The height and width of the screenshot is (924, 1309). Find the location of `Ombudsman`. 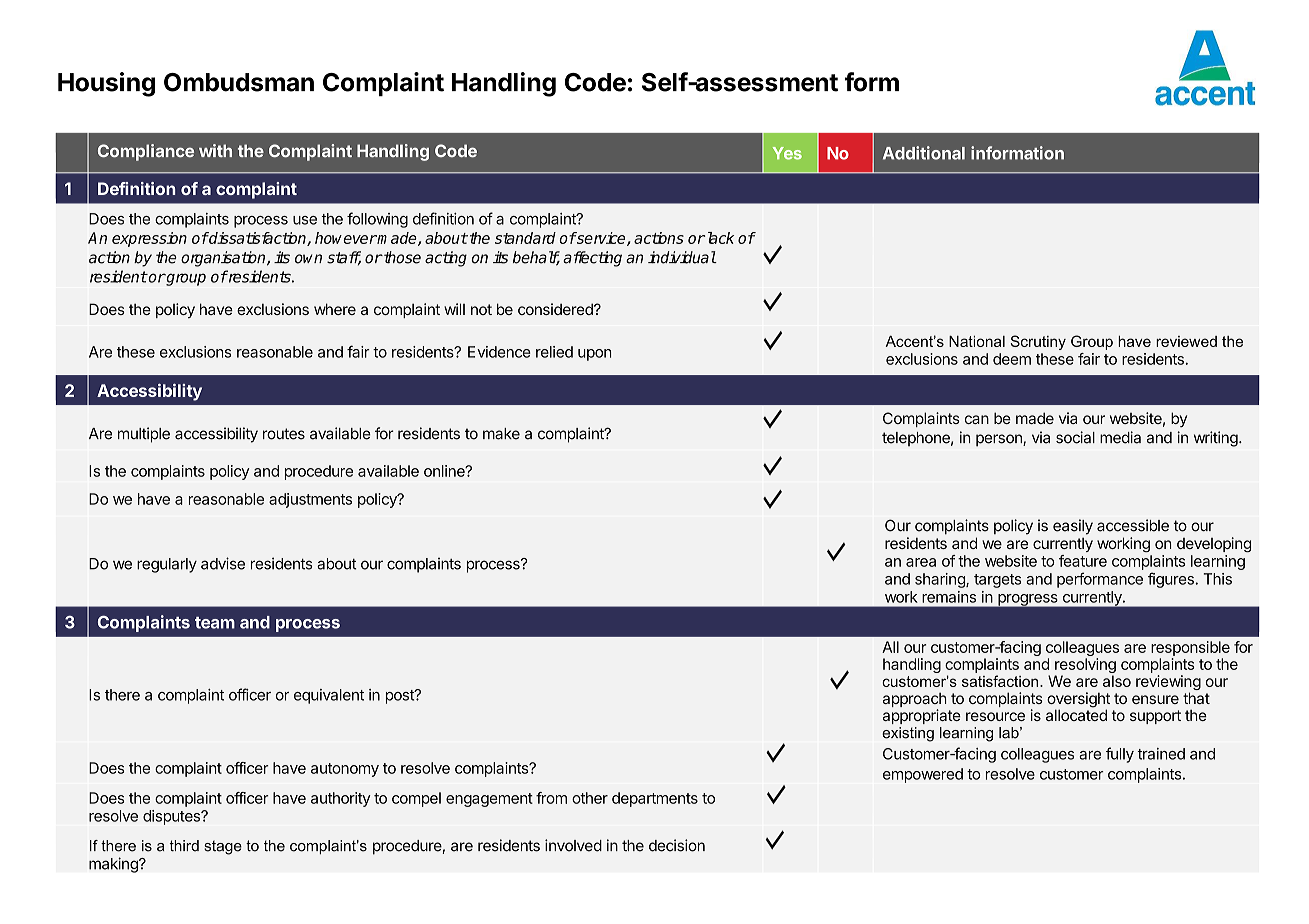

Ombudsman is located at coordinates (239, 82).
